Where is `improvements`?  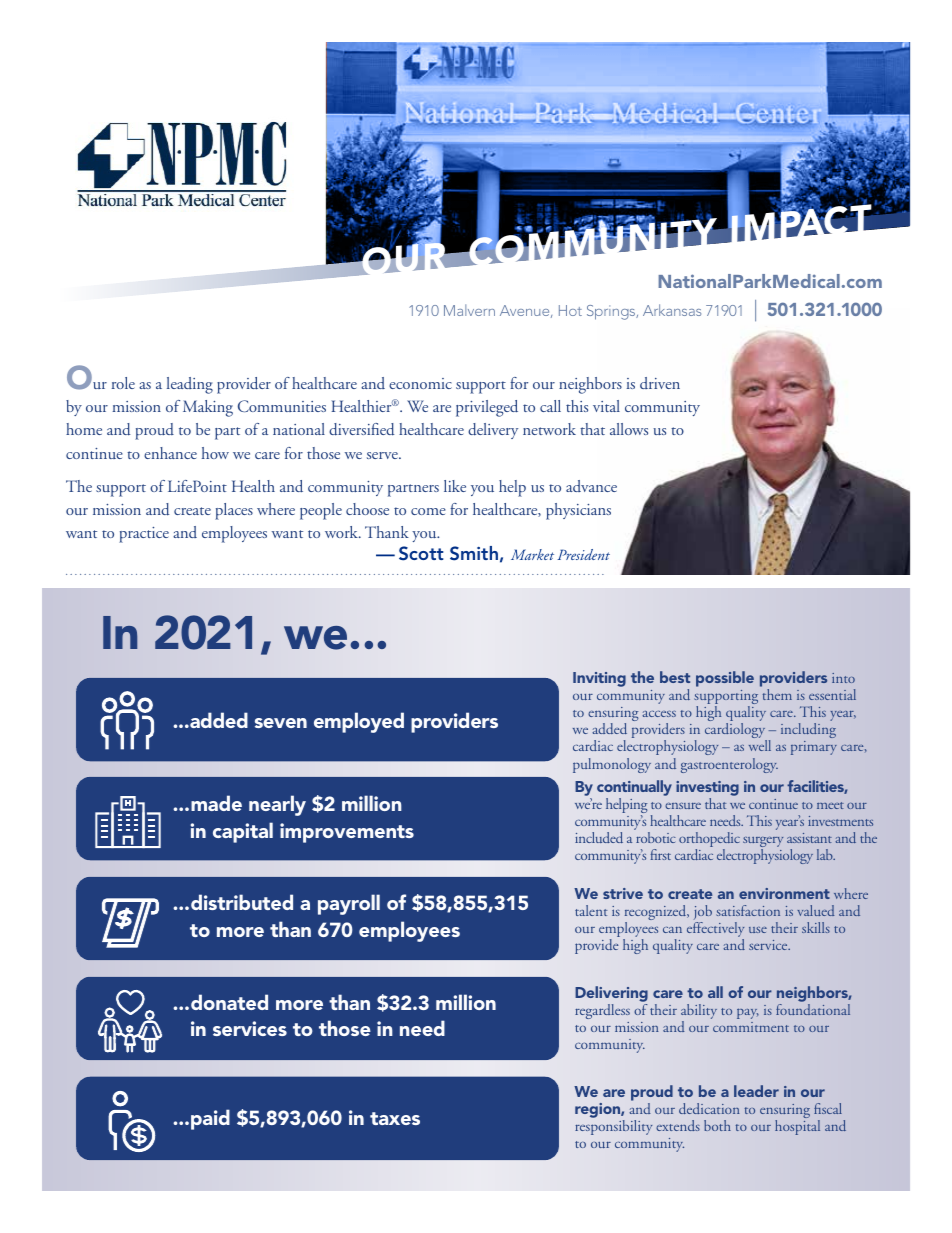
improvements is located at coordinates (347, 833).
